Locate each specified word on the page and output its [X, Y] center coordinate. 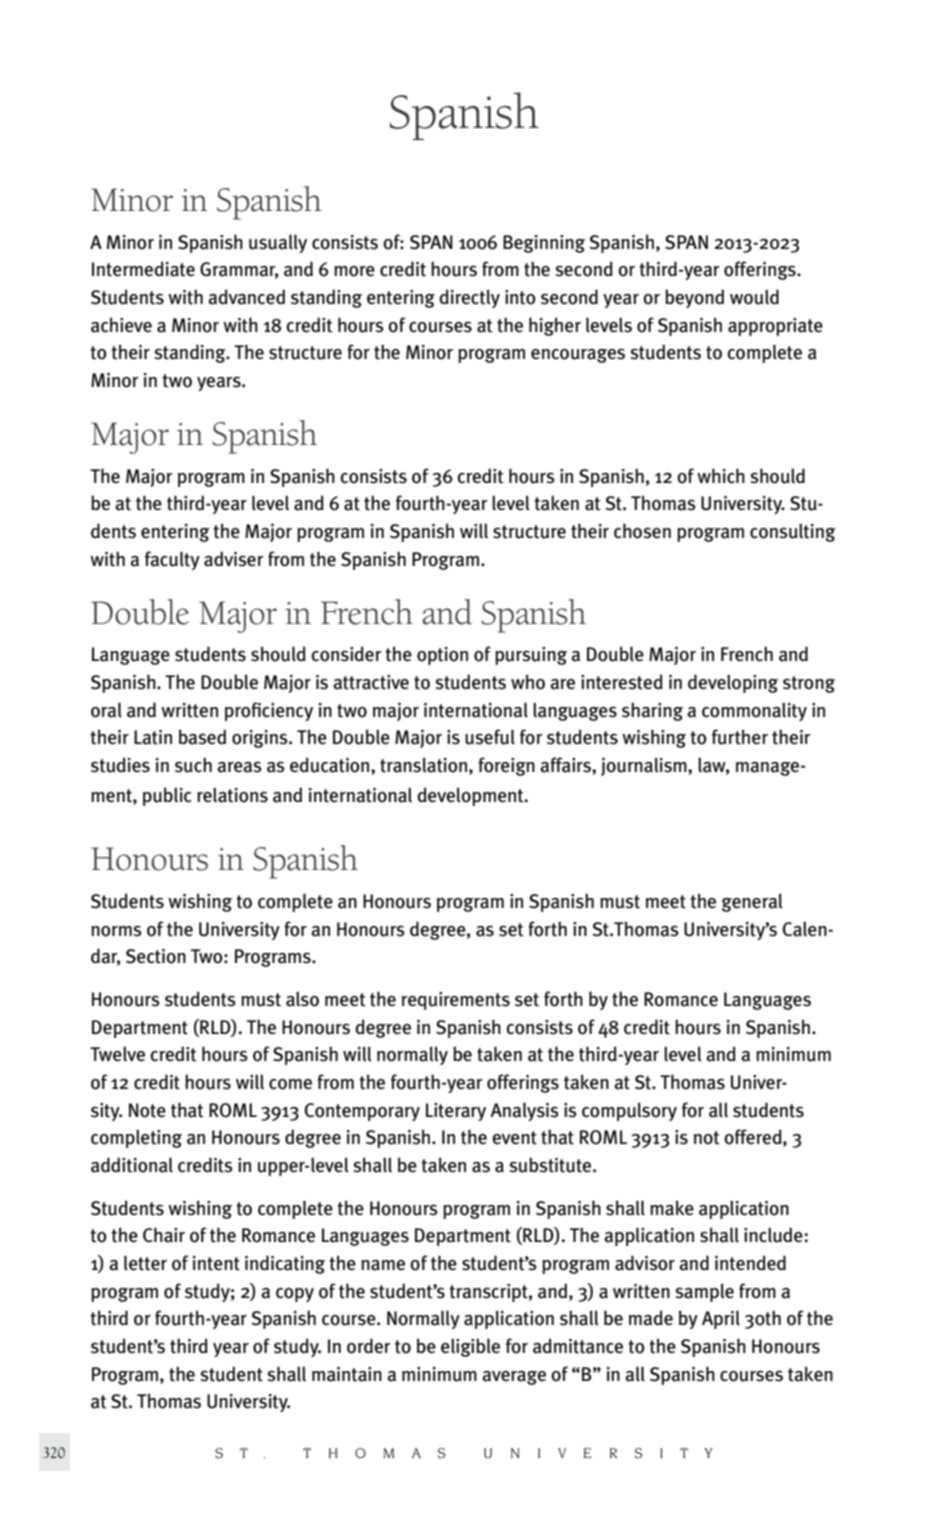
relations [232, 795]
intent [216, 1263]
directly [469, 298]
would [754, 297]
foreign [506, 766]
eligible [470, 1347]
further [740, 737]
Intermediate [143, 269]
